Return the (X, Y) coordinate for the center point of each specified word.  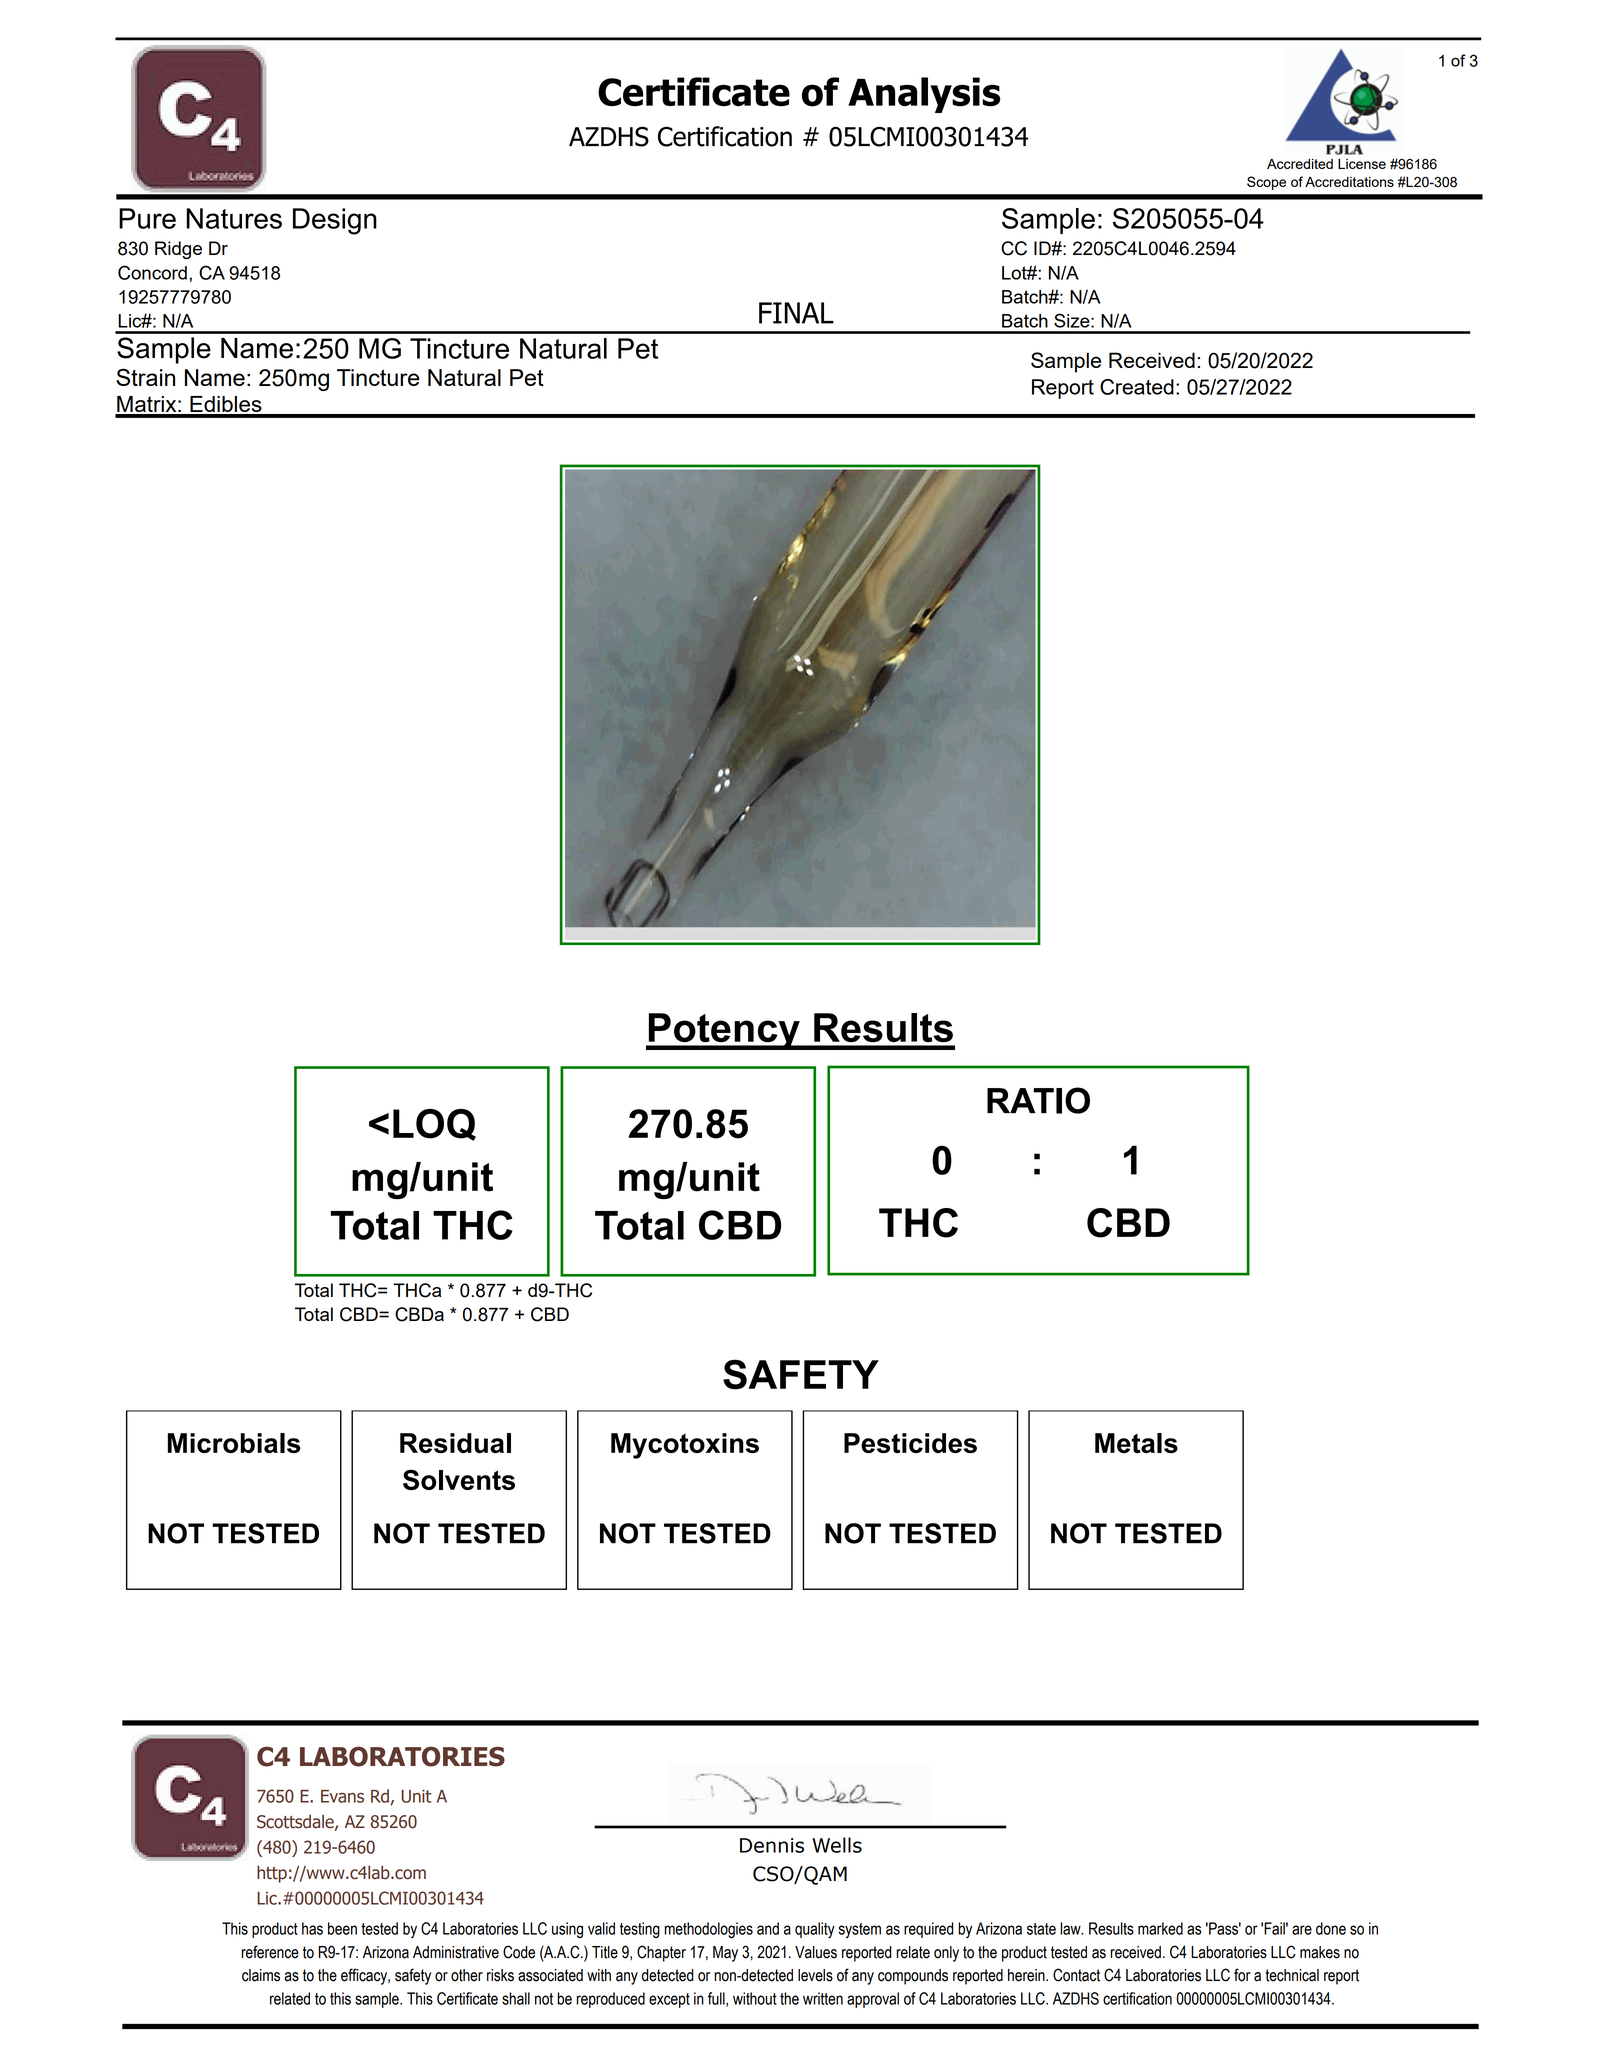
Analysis (924, 95)
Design (335, 221)
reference (270, 1952)
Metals (1136, 1443)
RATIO (1038, 1100)
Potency (724, 1031)
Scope (1266, 183)
